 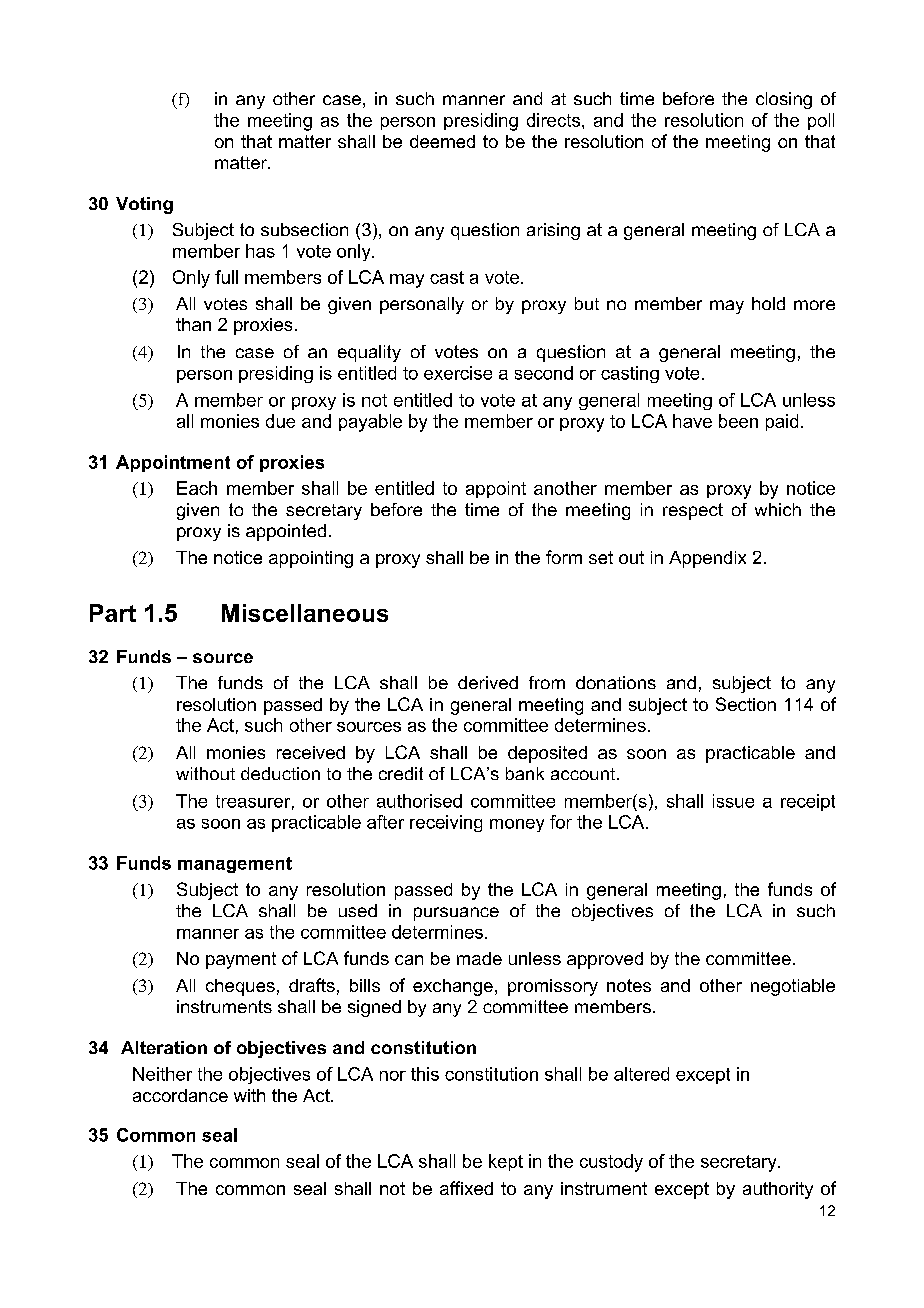 What do you see at coordinates (442, 141) in the page?
I see `deemed` at bounding box center [442, 141].
